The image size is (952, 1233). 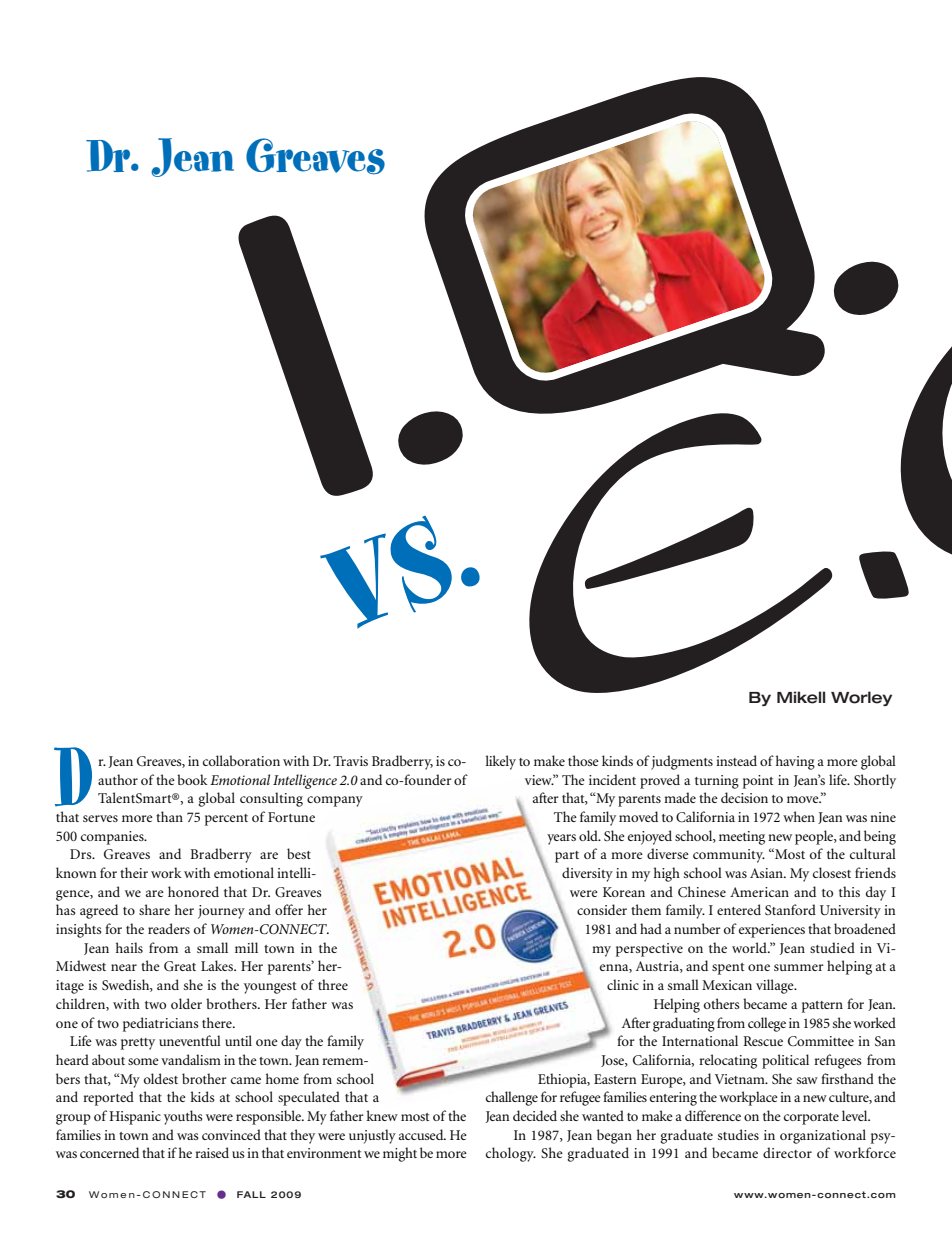 I want to click on three, so click(x=333, y=984).
